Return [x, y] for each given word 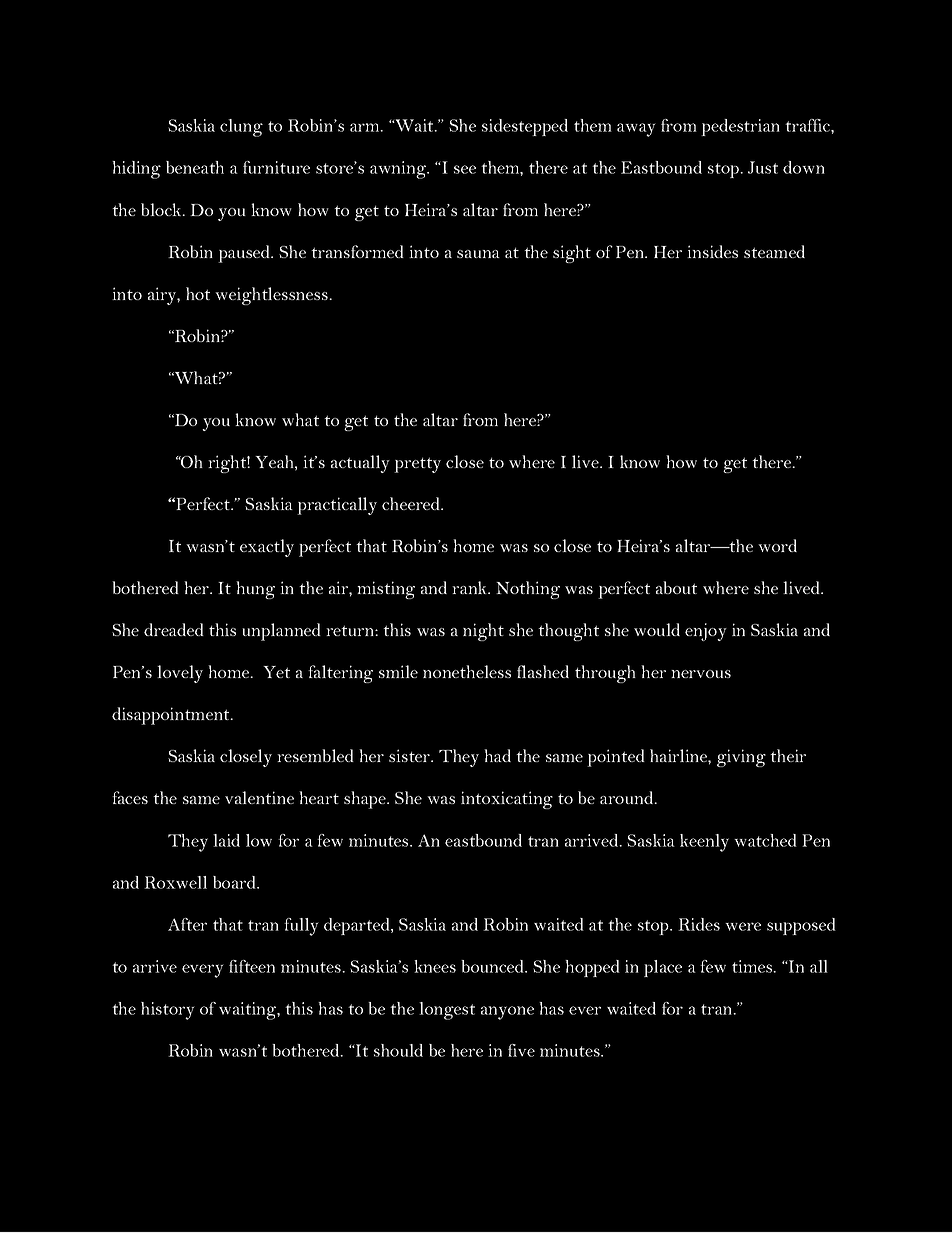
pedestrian [740, 127]
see [465, 169]
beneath [195, 167]
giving [741, 758]
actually [360, 464]
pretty [417, 465]
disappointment [172, 716]
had [497, 755]
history [168, 1011]
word [777, 545]
